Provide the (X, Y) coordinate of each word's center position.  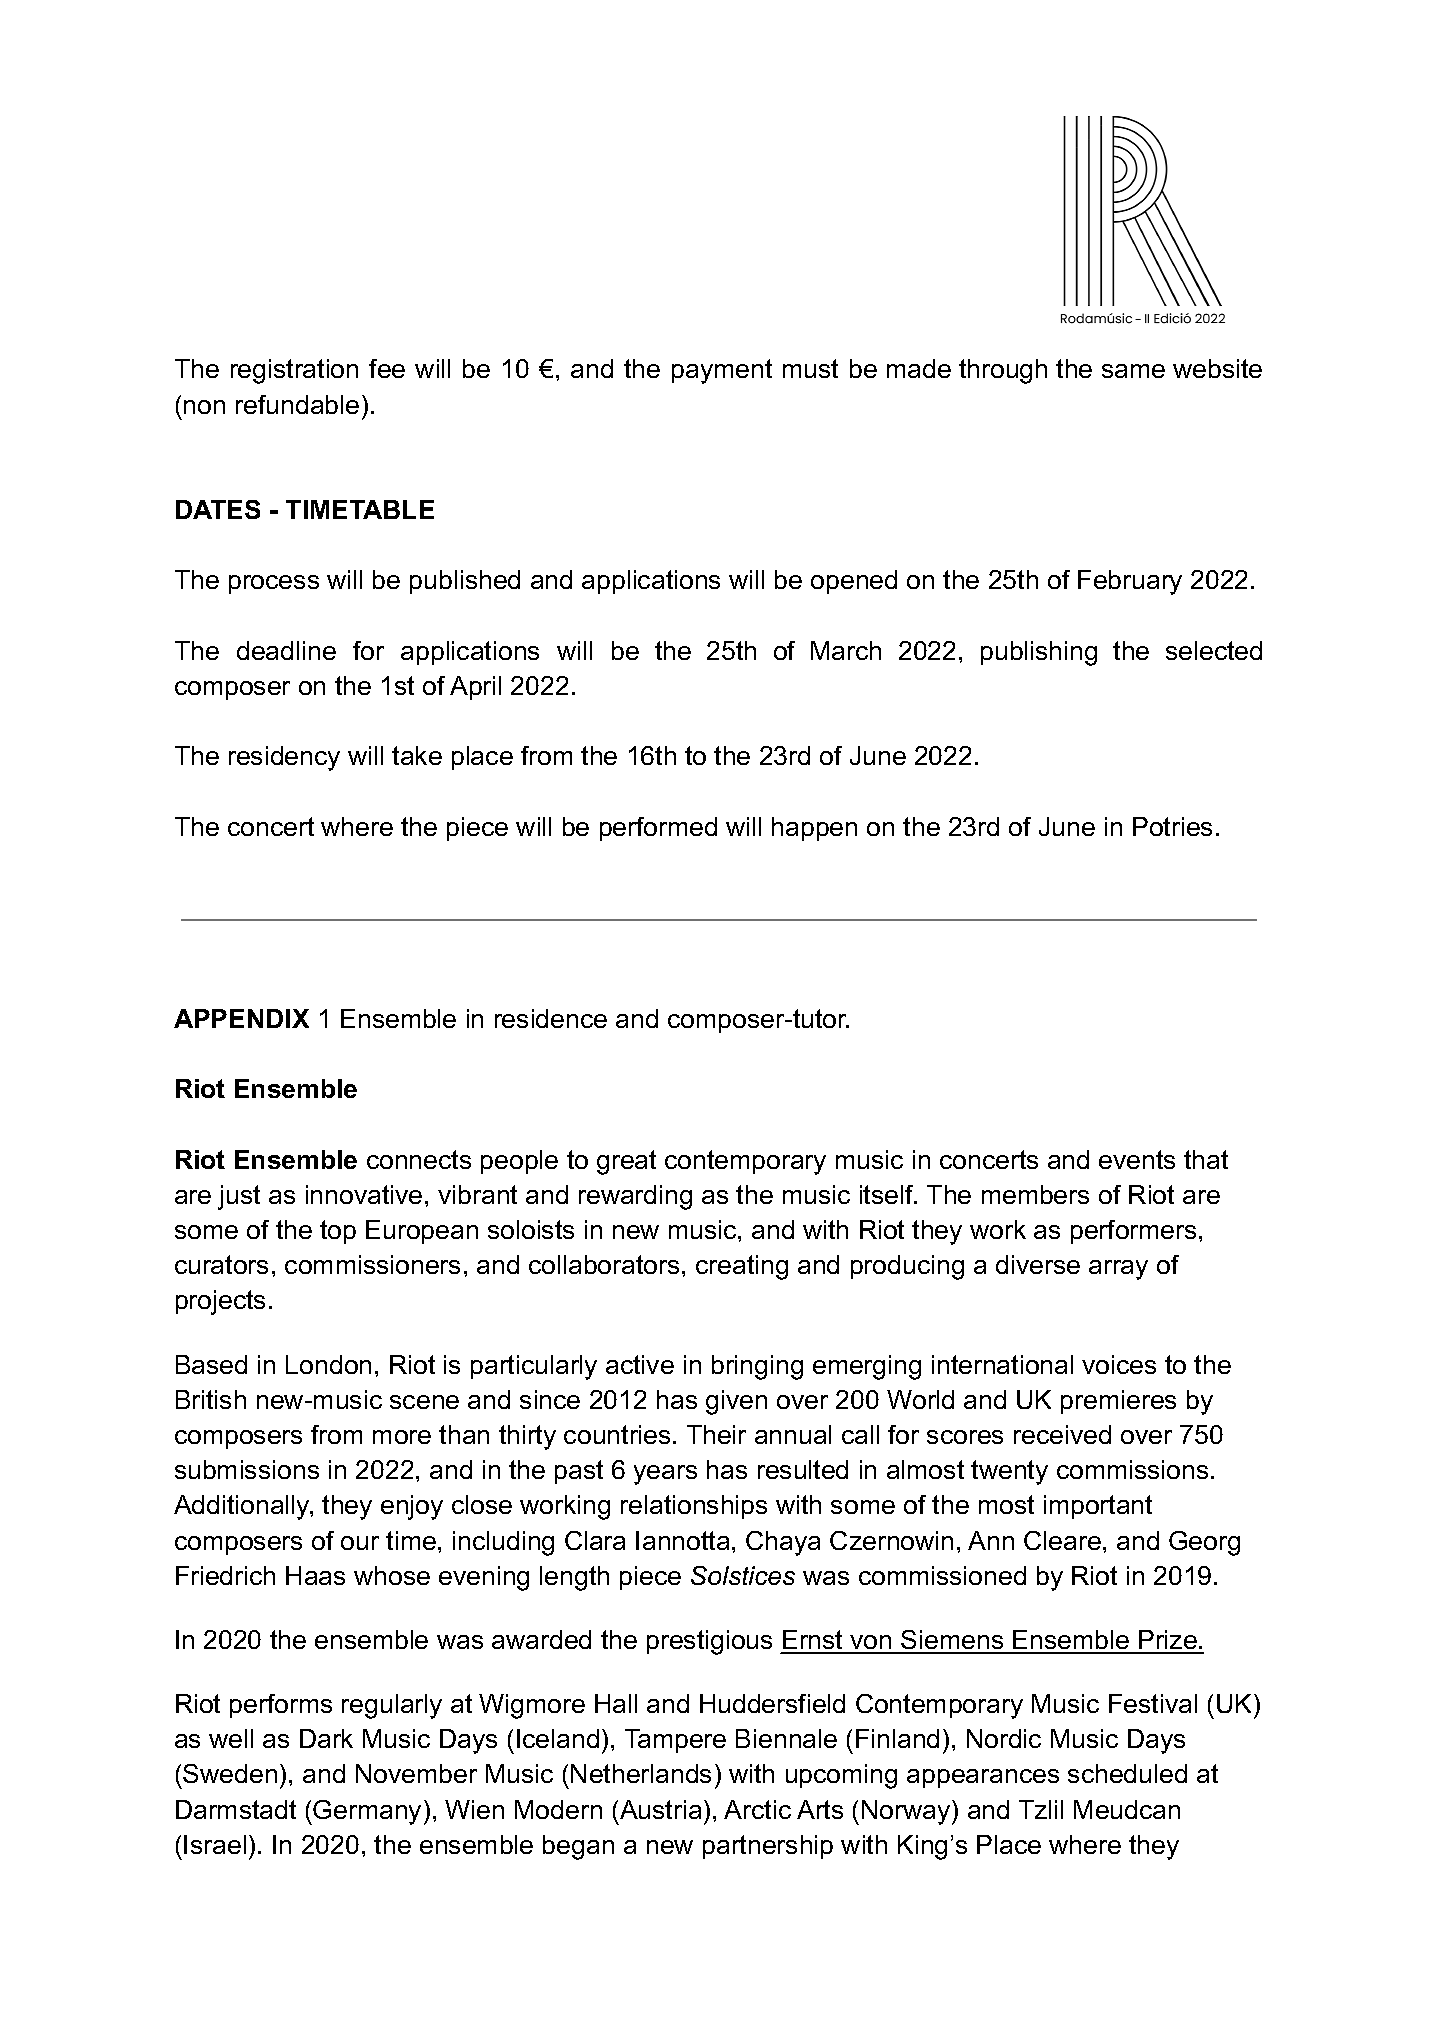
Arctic (757, 1809)
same (1133, 371)
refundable (297, 404)
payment (722, 371)
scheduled (1127, 1773)
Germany (367, 1812)
